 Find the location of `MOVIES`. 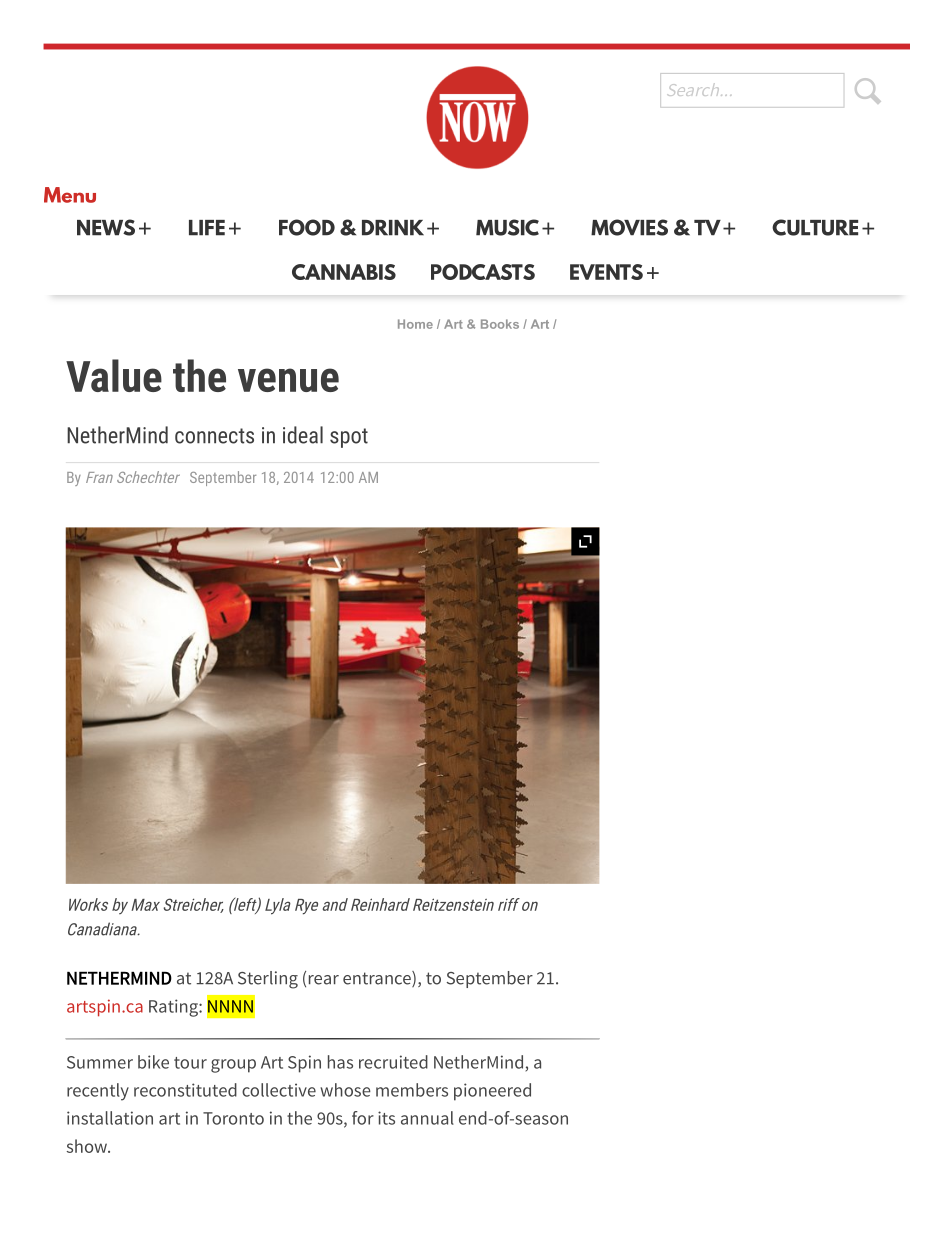

MOVIES is located at coordinates (629, 227).
